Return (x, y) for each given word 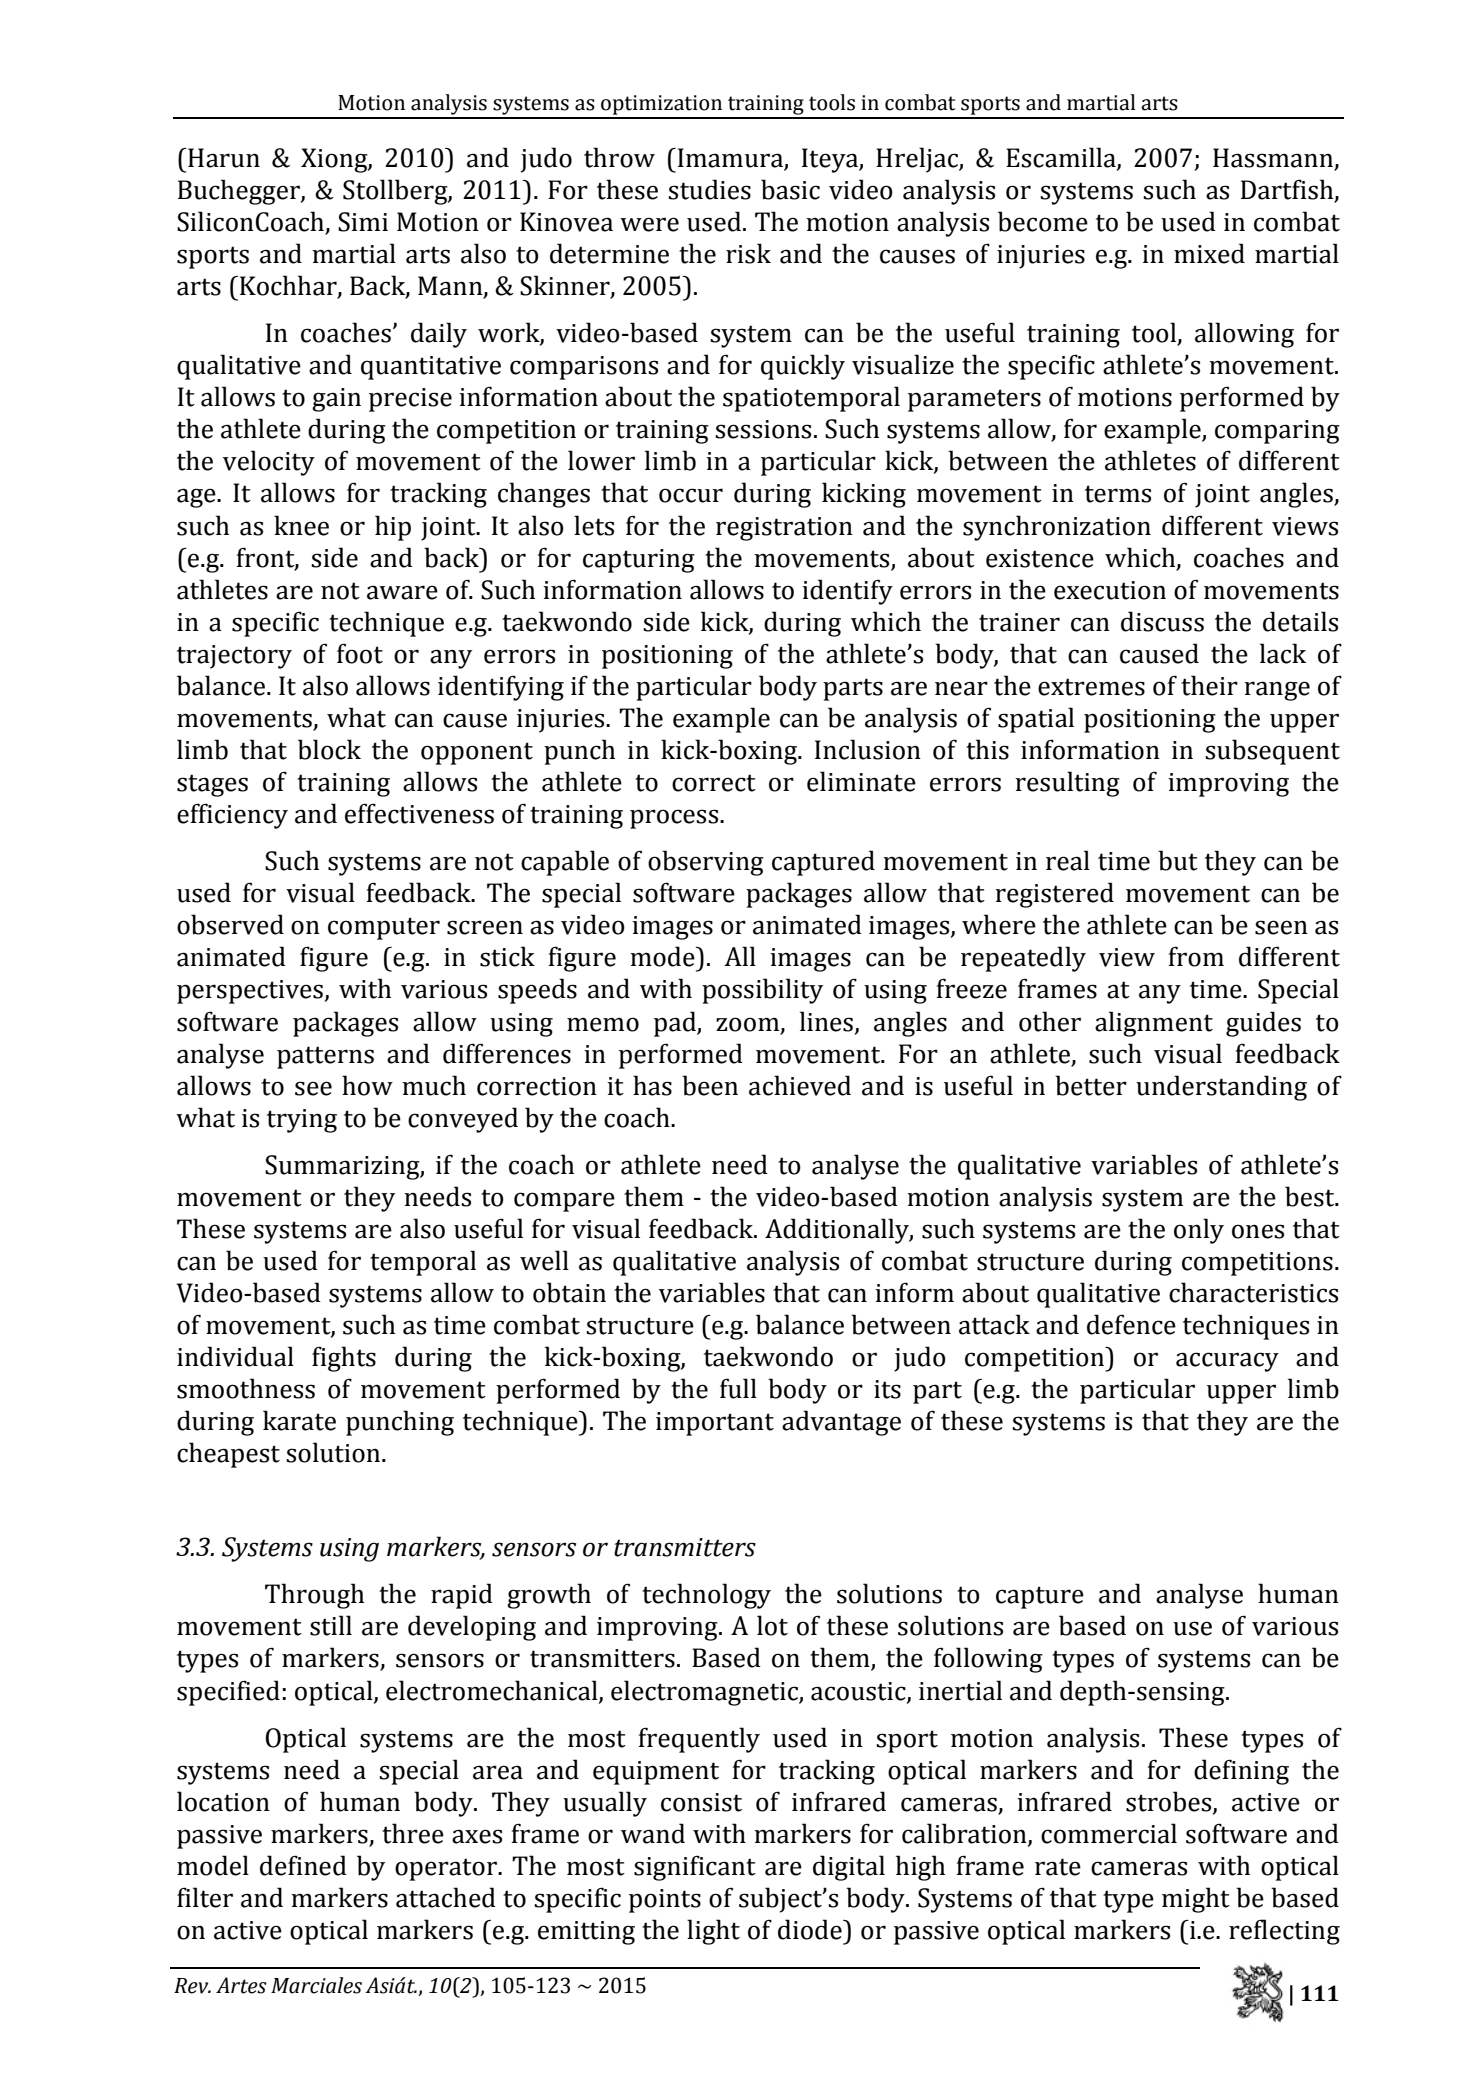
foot (360, 653)
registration (784, 529)
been (710, 1085)
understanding (1221, 1088)
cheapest (228, 1455)
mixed (1209, 253)
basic (790, 189)
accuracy (1227, 1362)
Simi (363, 222)
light (713, 1932)
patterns (325, 1057)
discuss (1162, 621)
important (715, 1424)
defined (303, 1865)
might (1196, 1900)
